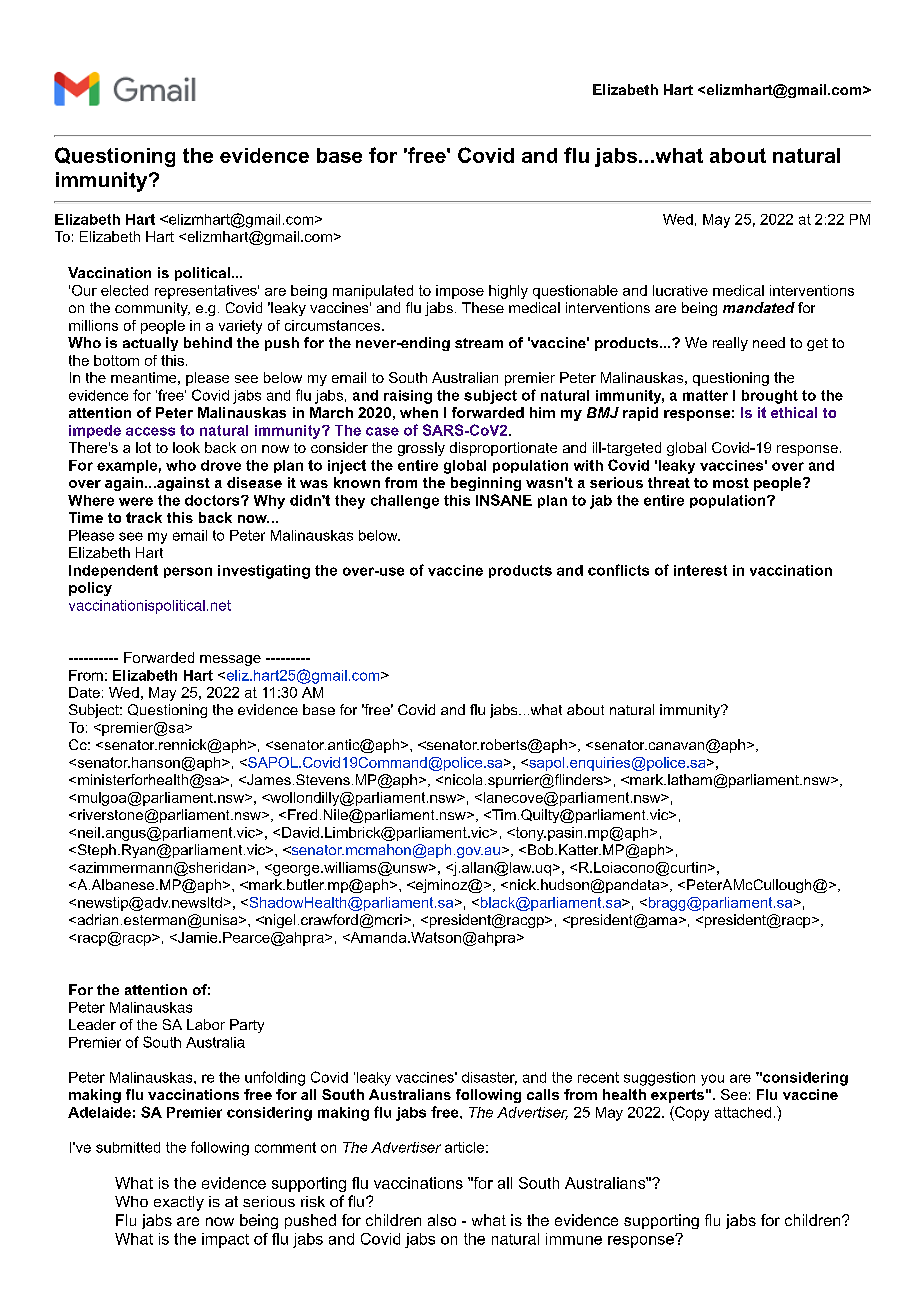  I want to click on Leader, so click(92, 1024).
